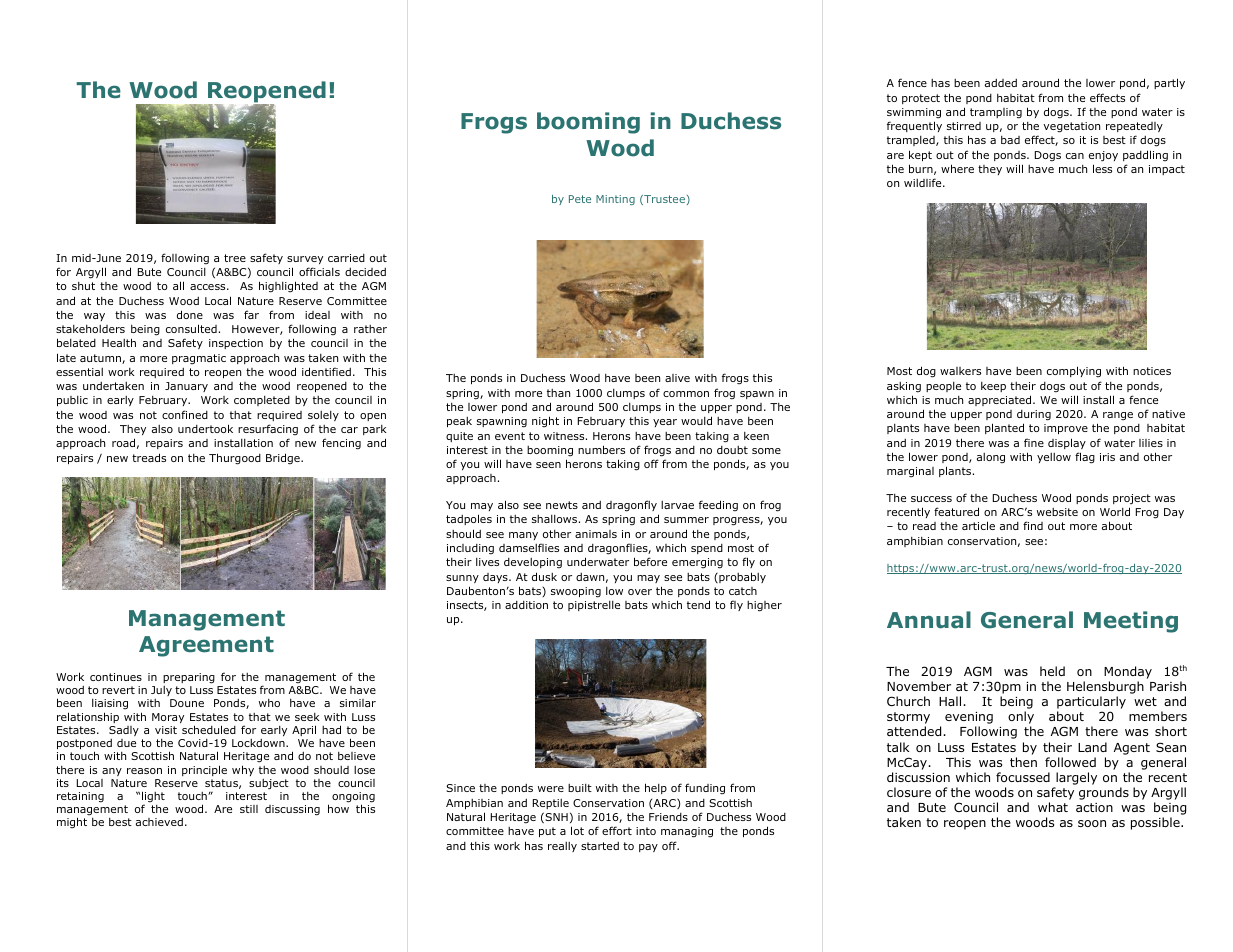 The image size is (1233, 952). Describe the element at coordinates (1054, 458) in the screenshot. I see `yellow` at that location.
